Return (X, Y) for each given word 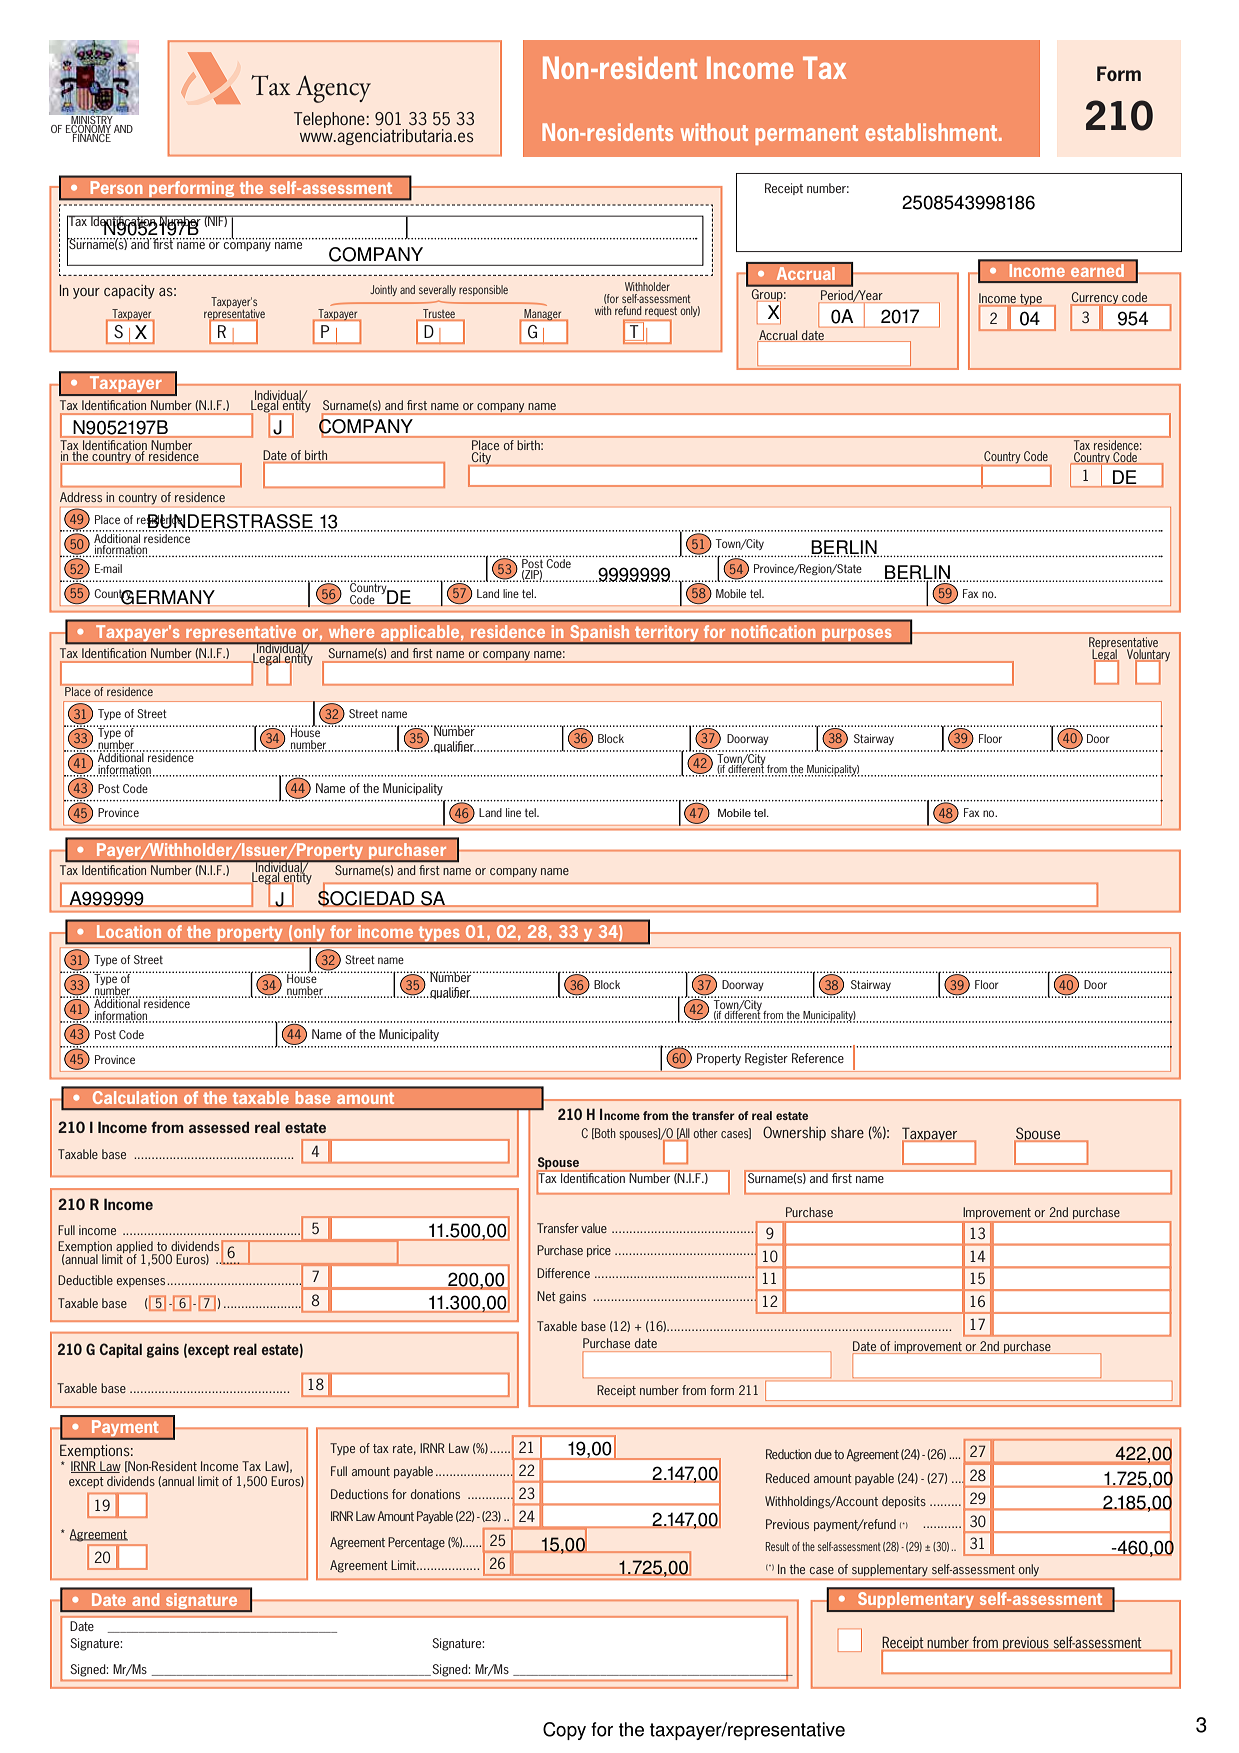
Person (116, 188)
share (847, 1132)
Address (81, 497)
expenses (142, 1282)
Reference (818, 1058)
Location (129, 932)
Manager (543, 315)
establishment (932, 132)
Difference (563, 1273)
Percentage (416, 1543)
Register (766, 1059)
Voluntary (1148, 656)
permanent (806, 135)
